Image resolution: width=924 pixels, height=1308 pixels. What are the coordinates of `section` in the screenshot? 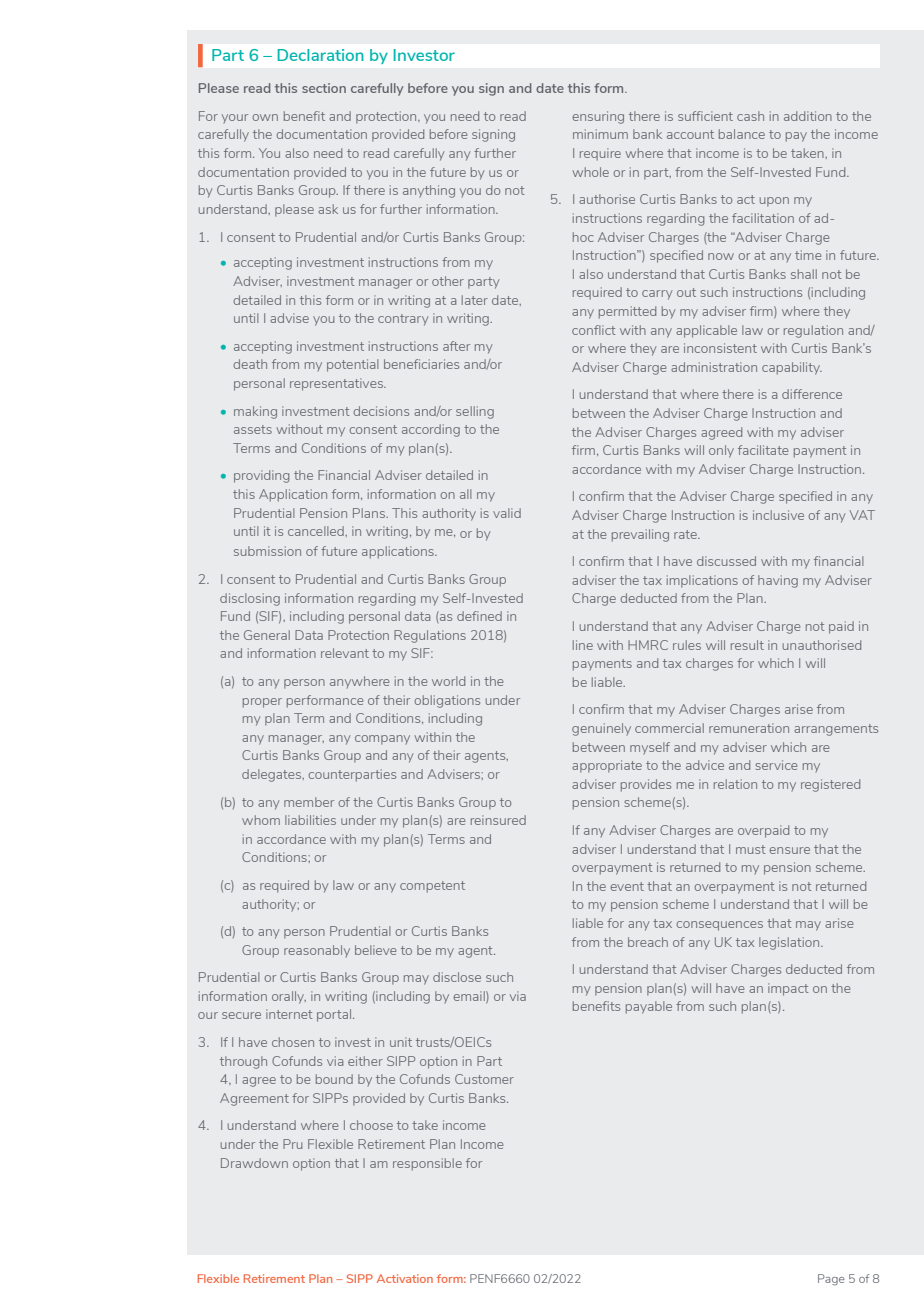 It's located at (324, 88).
